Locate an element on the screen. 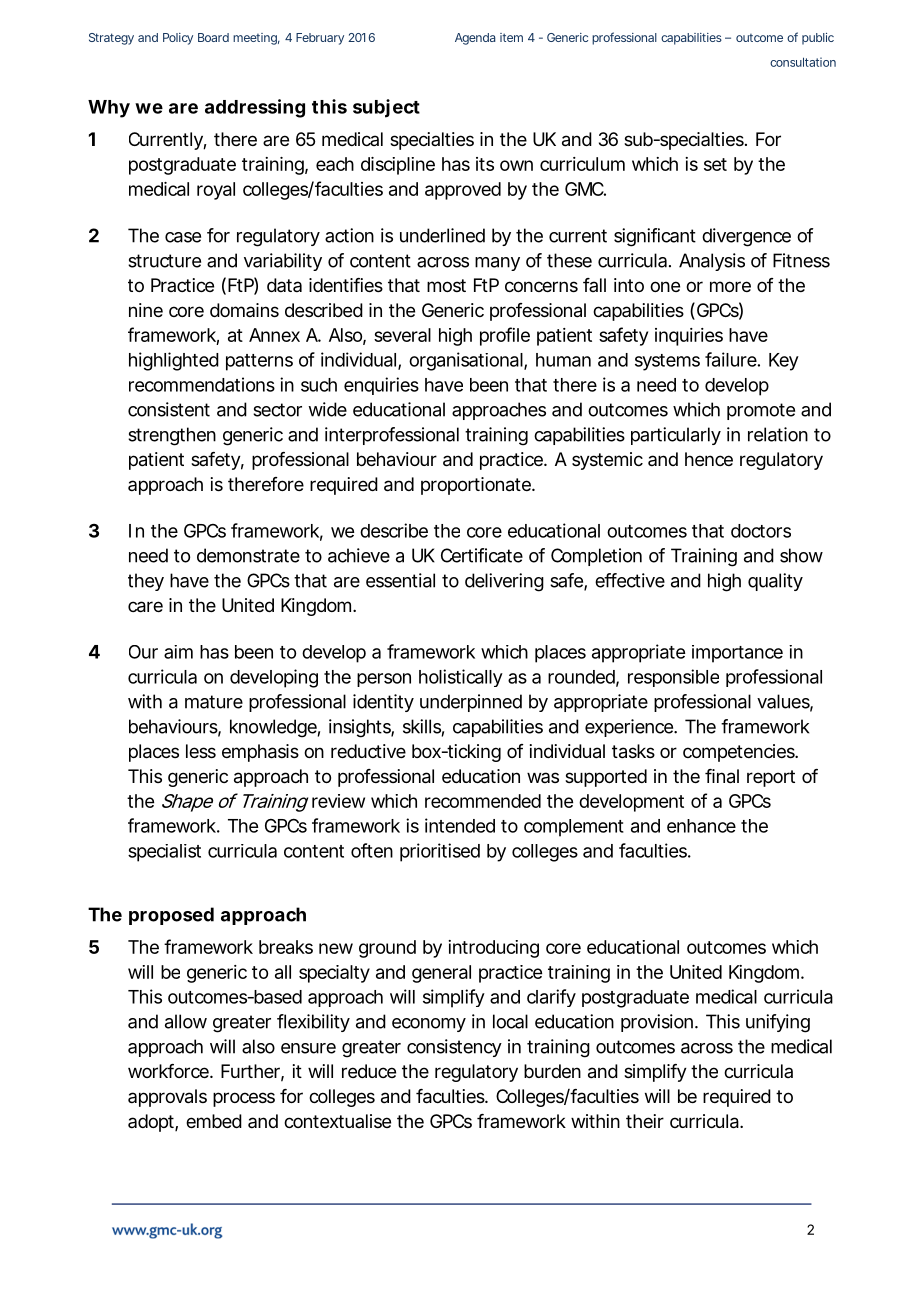 This screenshot has width=924, height=1308. Agenda is located at coordinates (475, 39).
